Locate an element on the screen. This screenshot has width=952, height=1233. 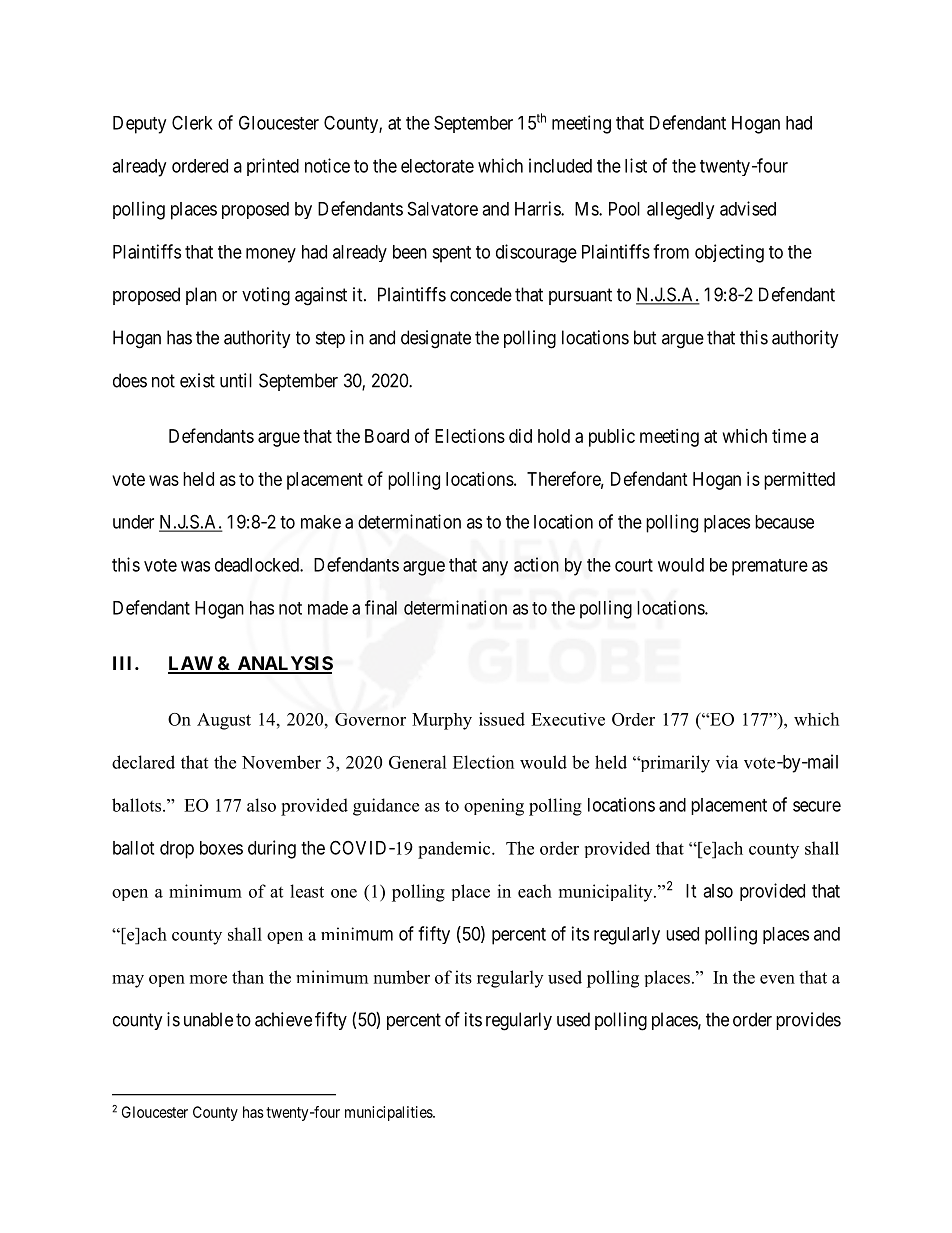
premature is located at coordinates (770, 567).
